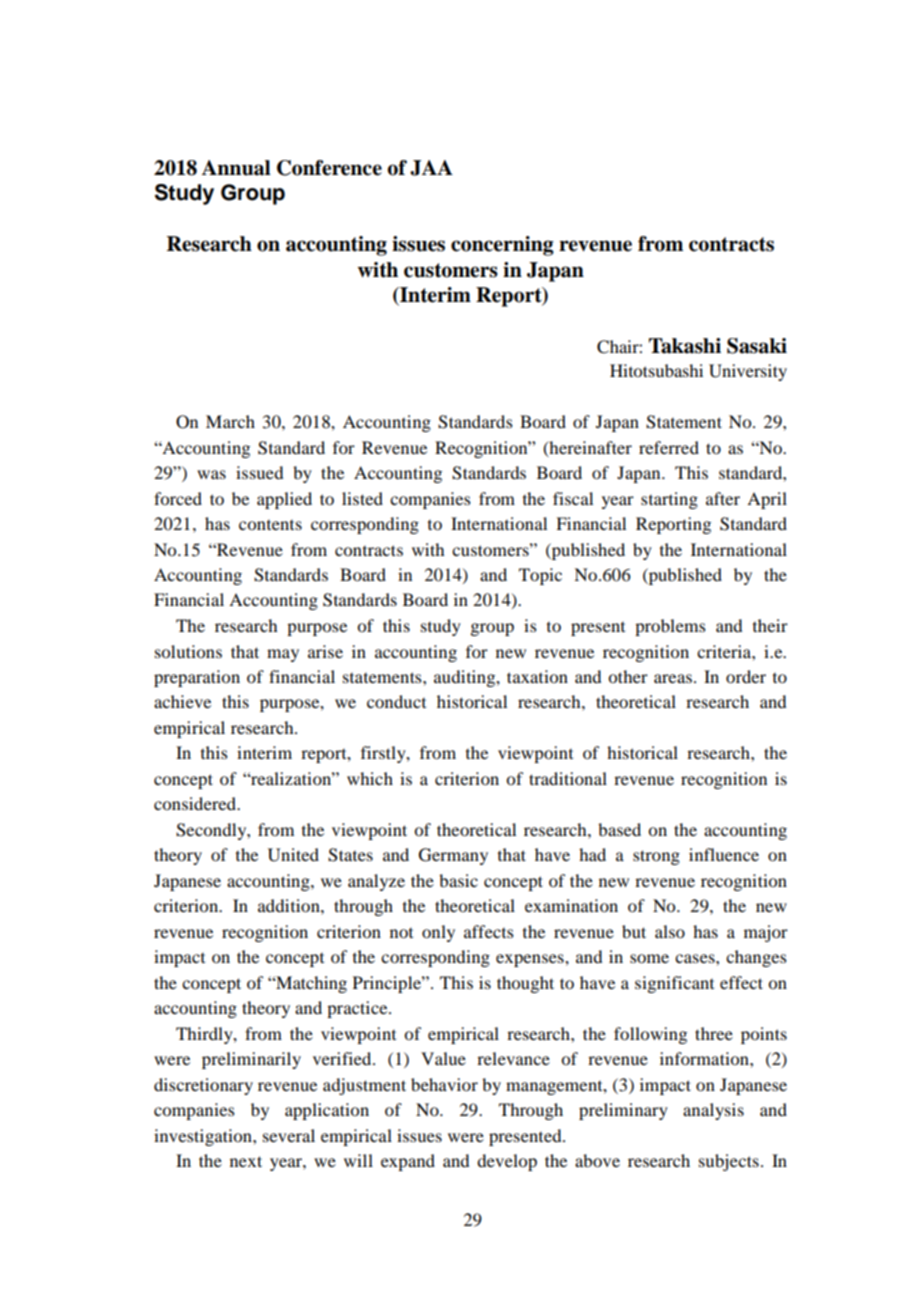 Image resolution: width=924 pixels, height=1308 pixels. Describe the element at coordinates (431, 168) in the image. I see `JAA` at that location.
